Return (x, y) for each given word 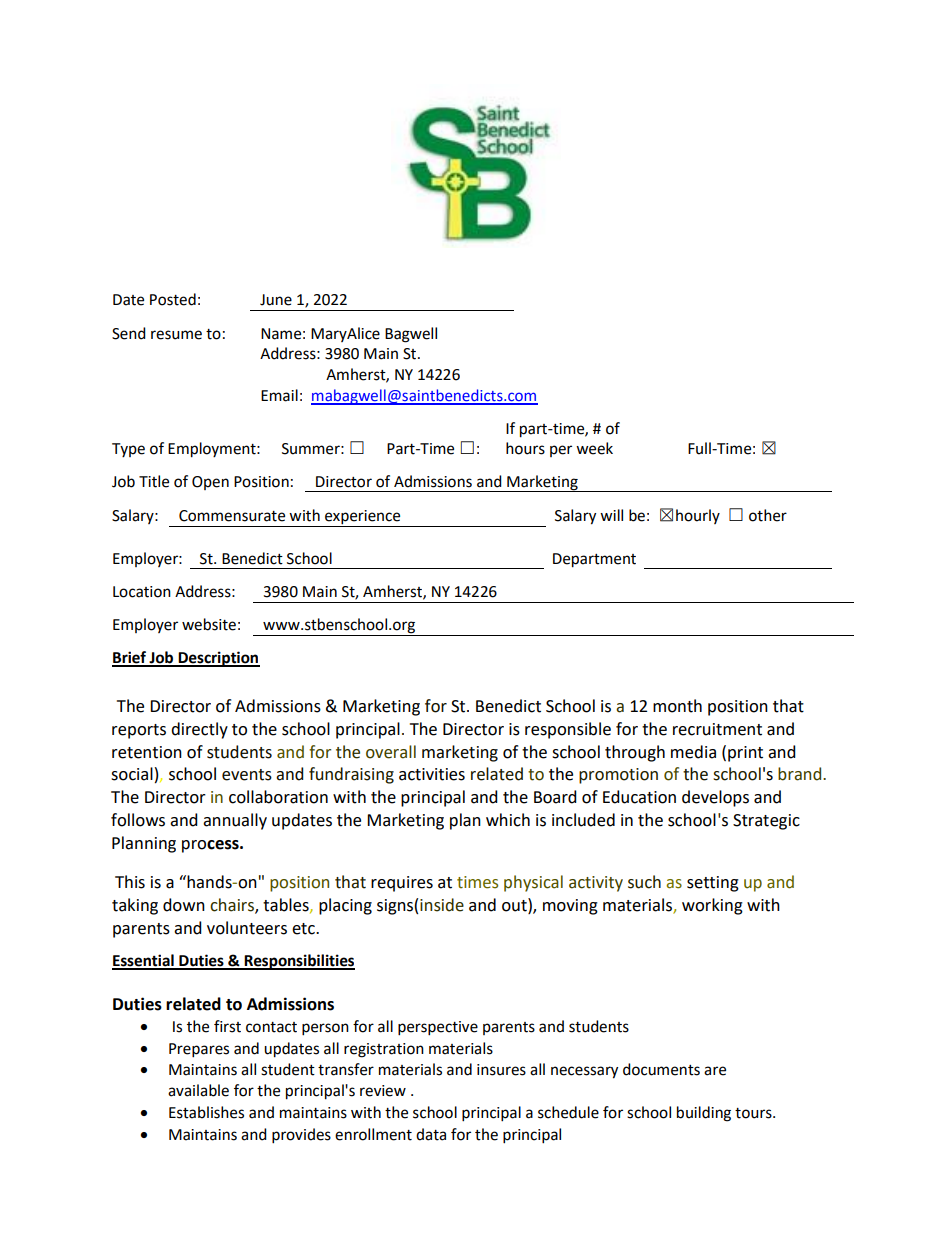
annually (235, 821)
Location (142, 592)
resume (176, 335)
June (276, 300)
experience (363, 518)
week (594, 448)
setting (713, 884)
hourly (698, 516)
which (508, 820)
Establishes (206, 1112)
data (431, 1134)
